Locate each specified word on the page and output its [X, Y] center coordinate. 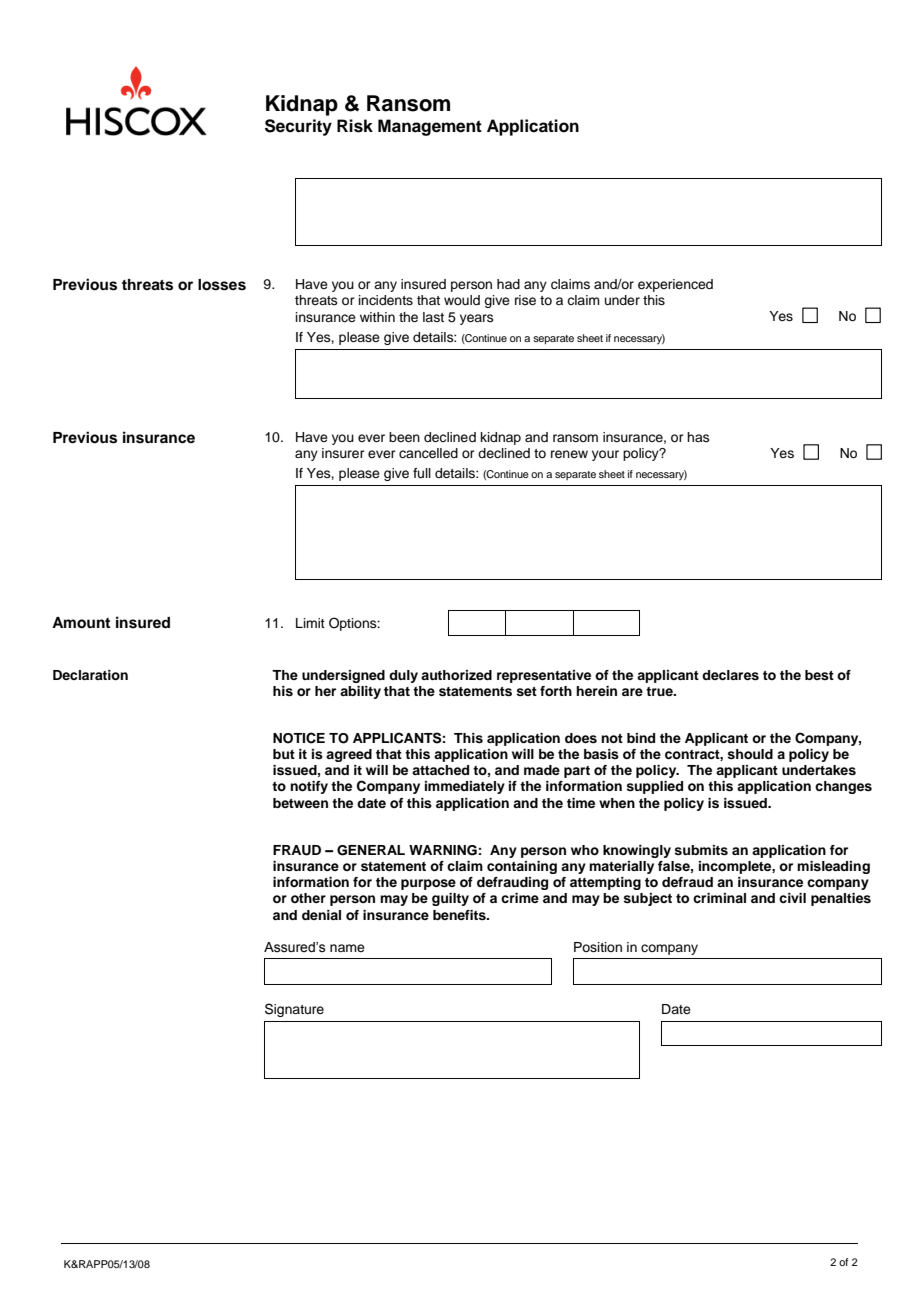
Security [298, 127]
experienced [675, 285]
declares [730, 675]
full [422, 473]
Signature [294, 1010]
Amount [81, 623]
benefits [460, 915]
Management [430, 127]
